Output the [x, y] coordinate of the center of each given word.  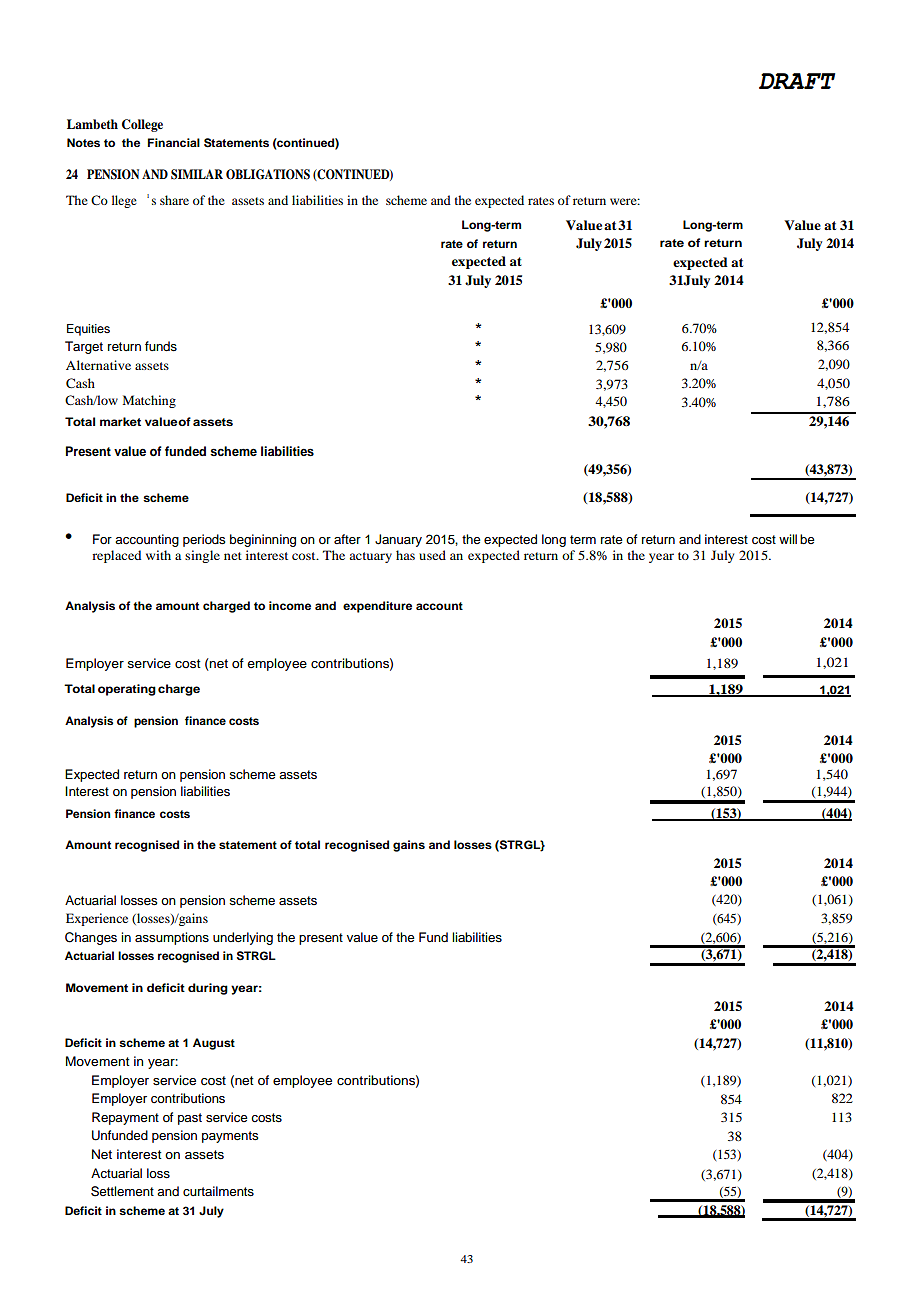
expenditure [377, 607]
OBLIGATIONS [268, 174]
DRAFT [797, 81]
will [788, 539]
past [190, 1119]
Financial [173, 142]
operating [127, 690]
